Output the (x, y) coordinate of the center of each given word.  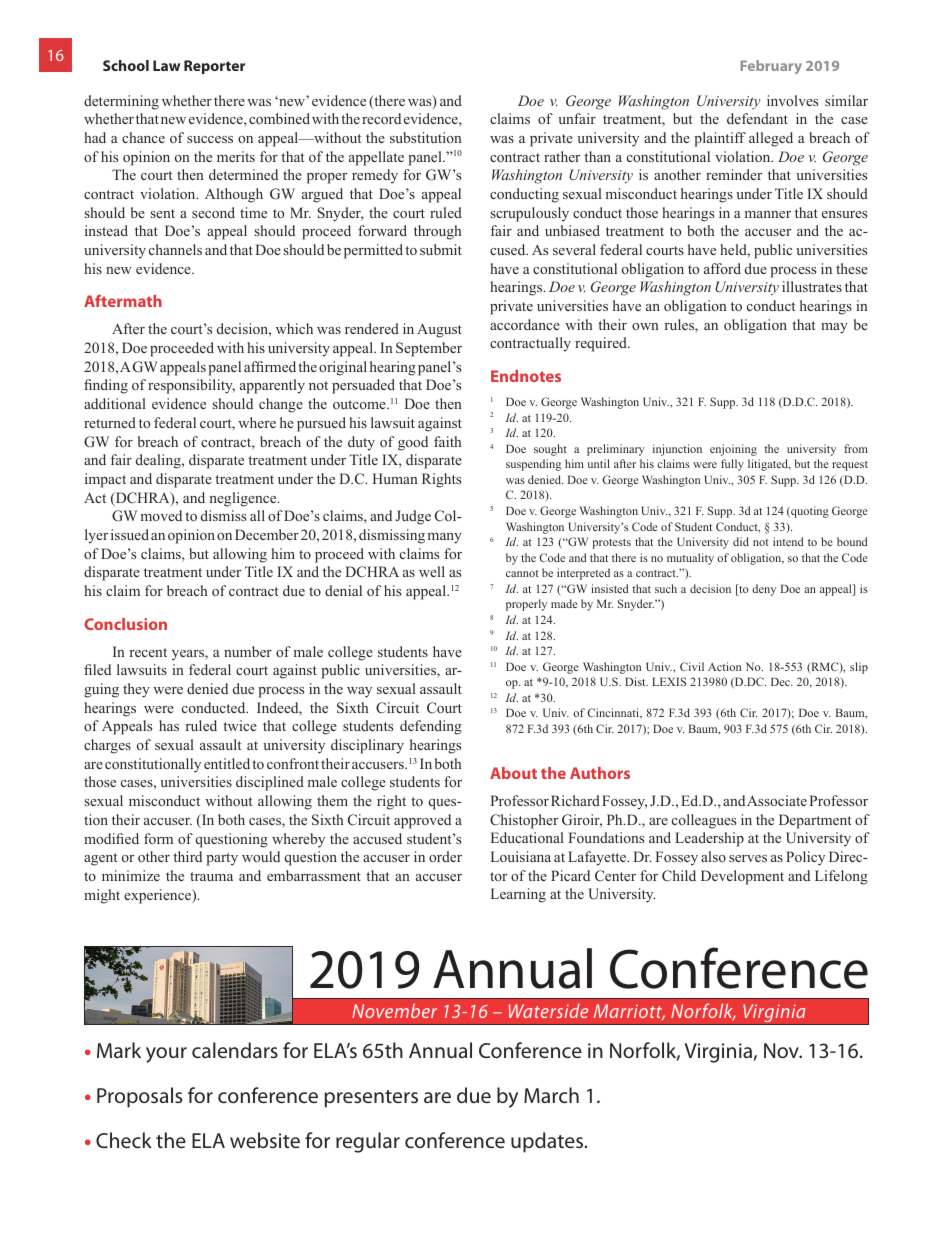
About (513, 773)
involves (792, 100)
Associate (777, 800)
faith (447, 441)
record (381, 118)
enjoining (733, 450)
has (169, 725)
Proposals (139, 1097)
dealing (159, 461)
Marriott (629, 1012)
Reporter (214, 67)
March (551, 1095)
